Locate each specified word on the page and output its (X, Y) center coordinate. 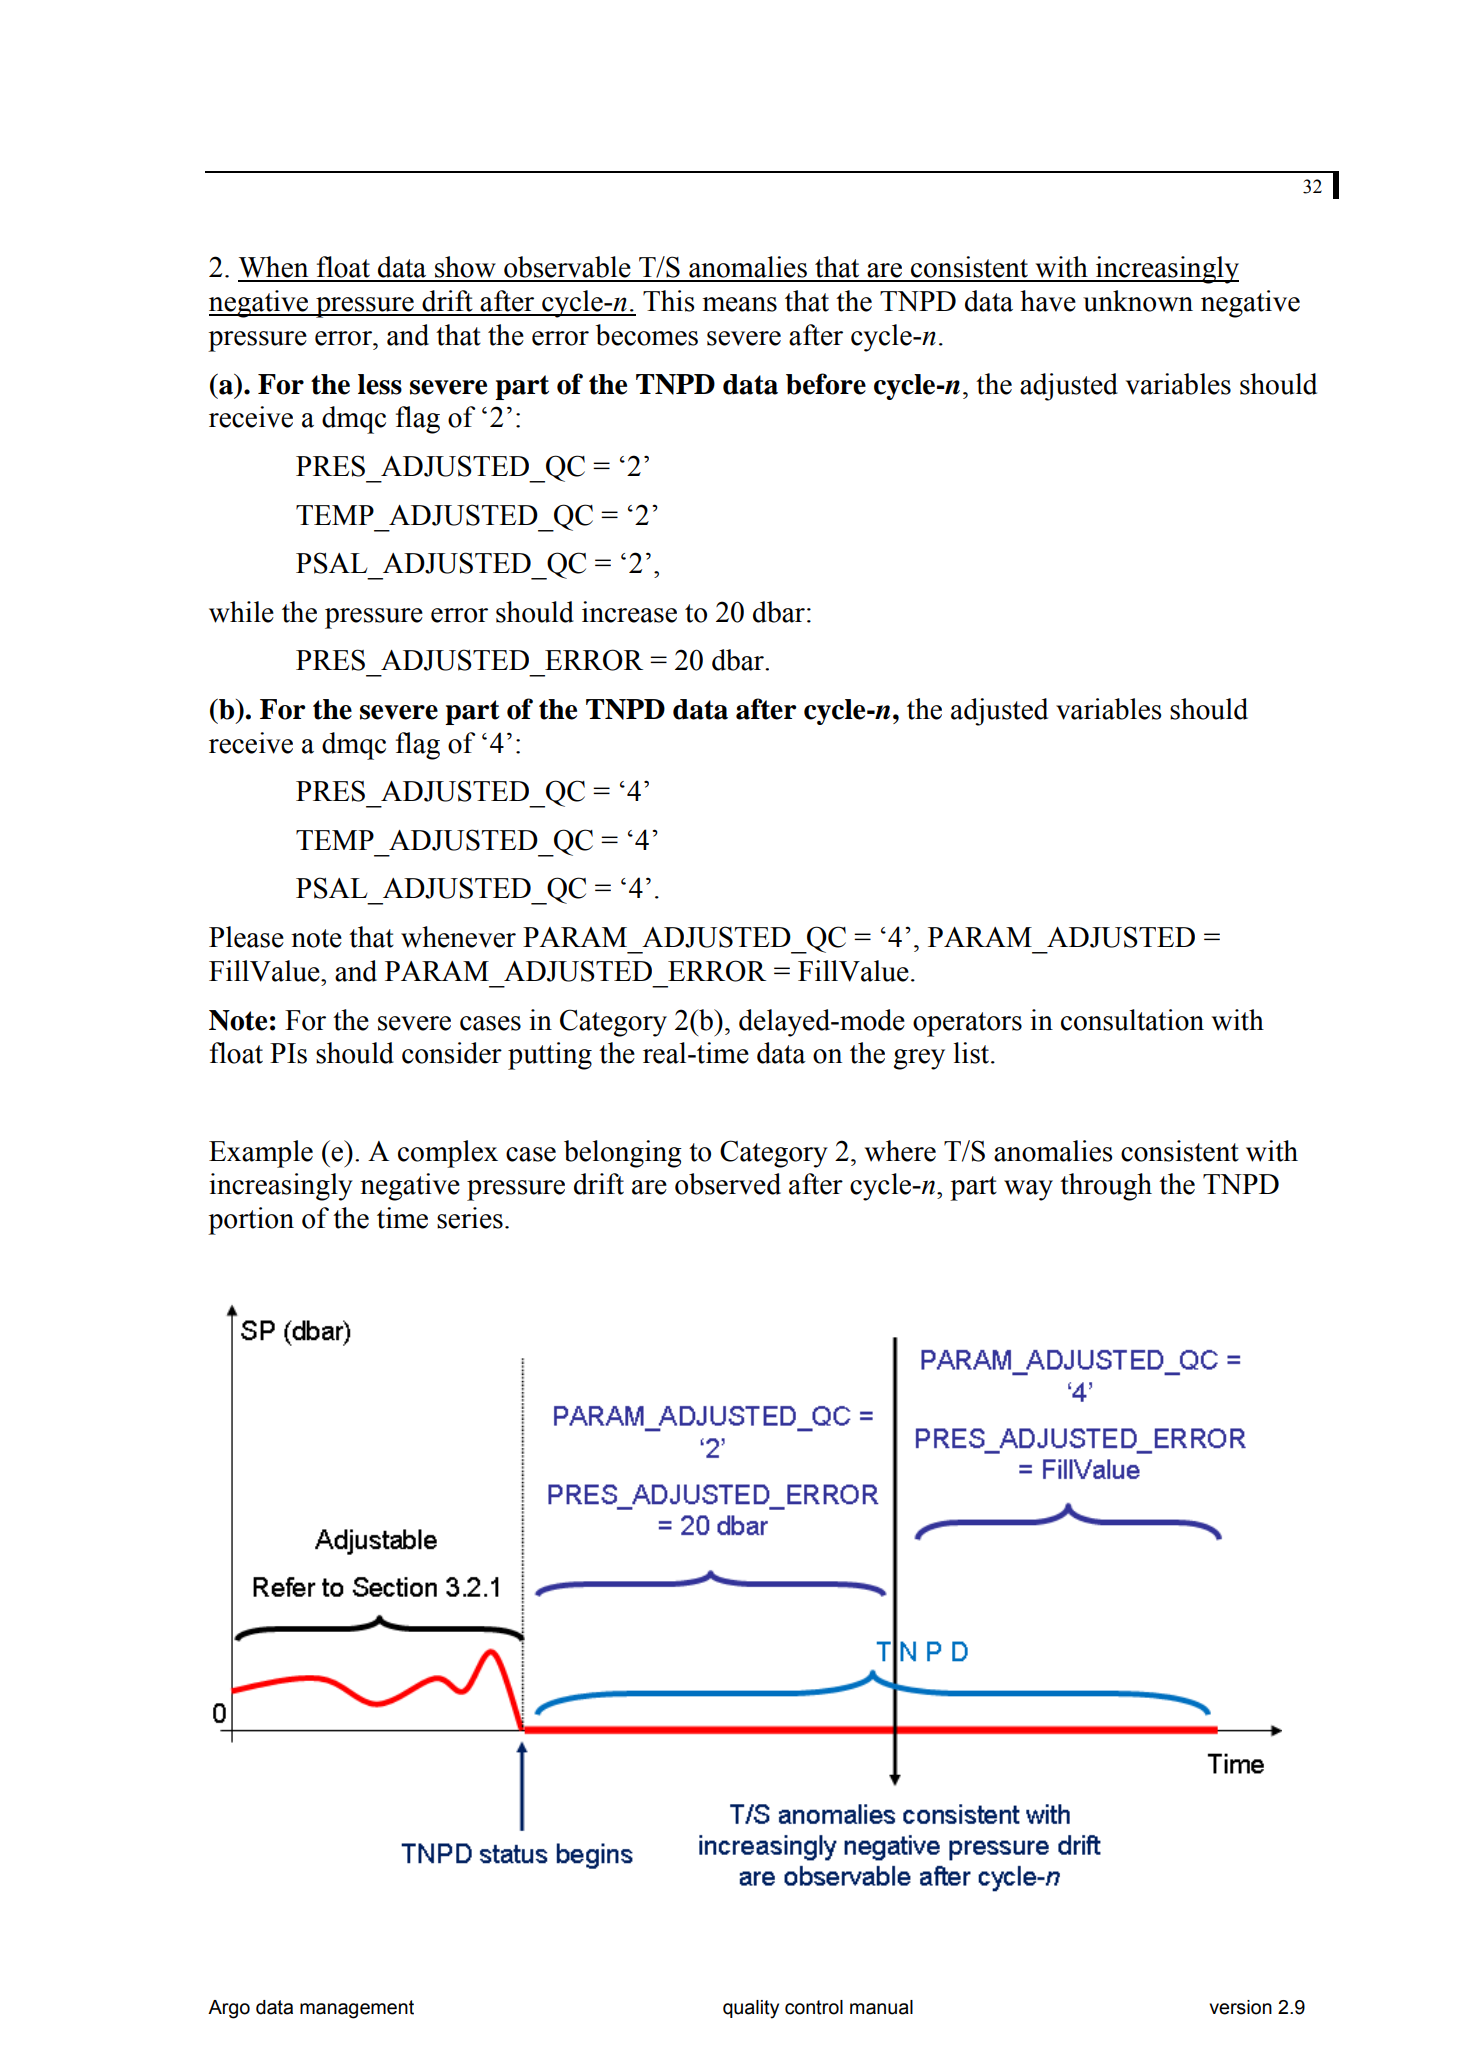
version (1240, 2007)
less (380, 384)
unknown (1138, 301)
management (357, 2009)
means (739, 304)
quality (751, 2009)
